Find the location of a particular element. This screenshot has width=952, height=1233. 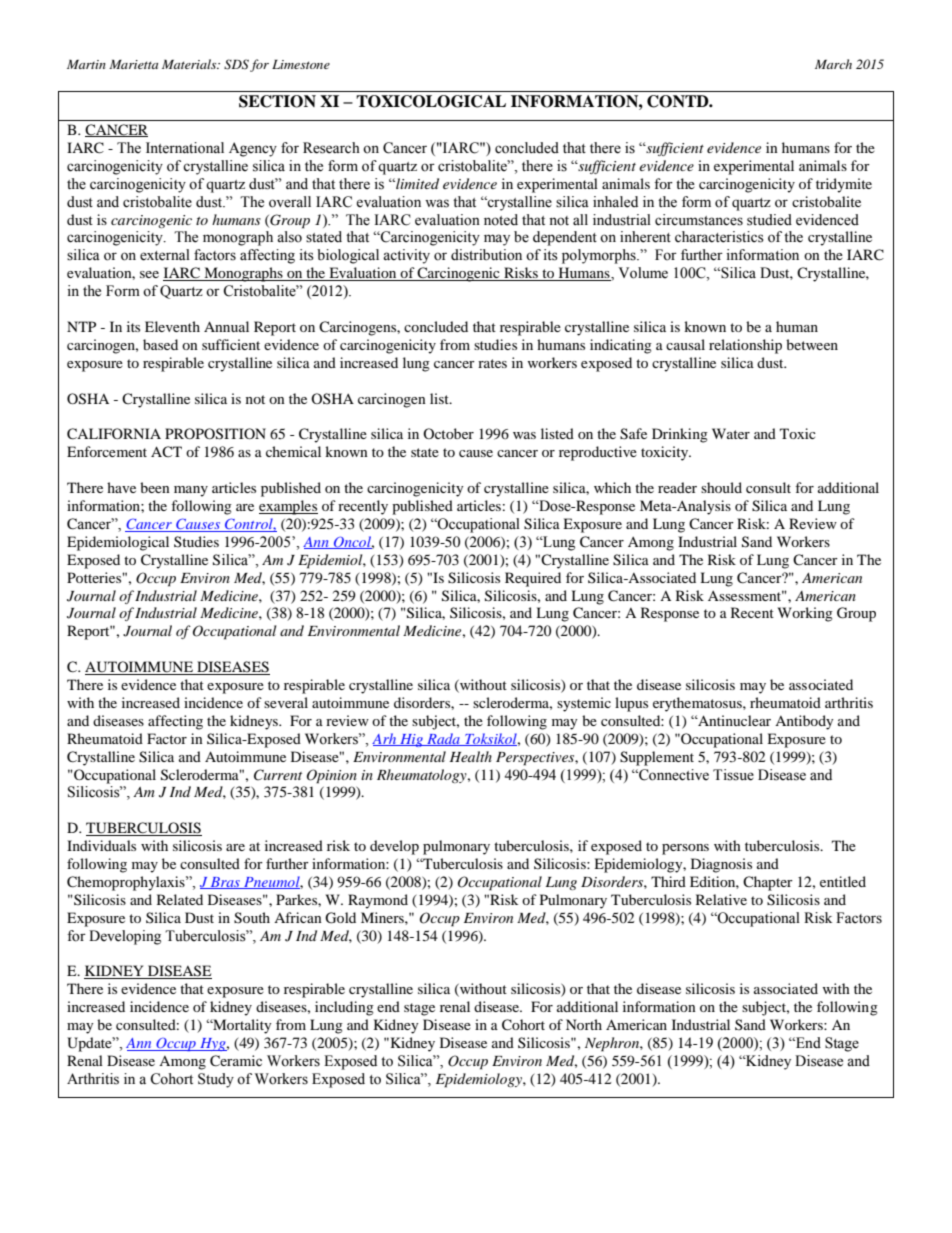

Study is located at coordinates (216, 1080).
